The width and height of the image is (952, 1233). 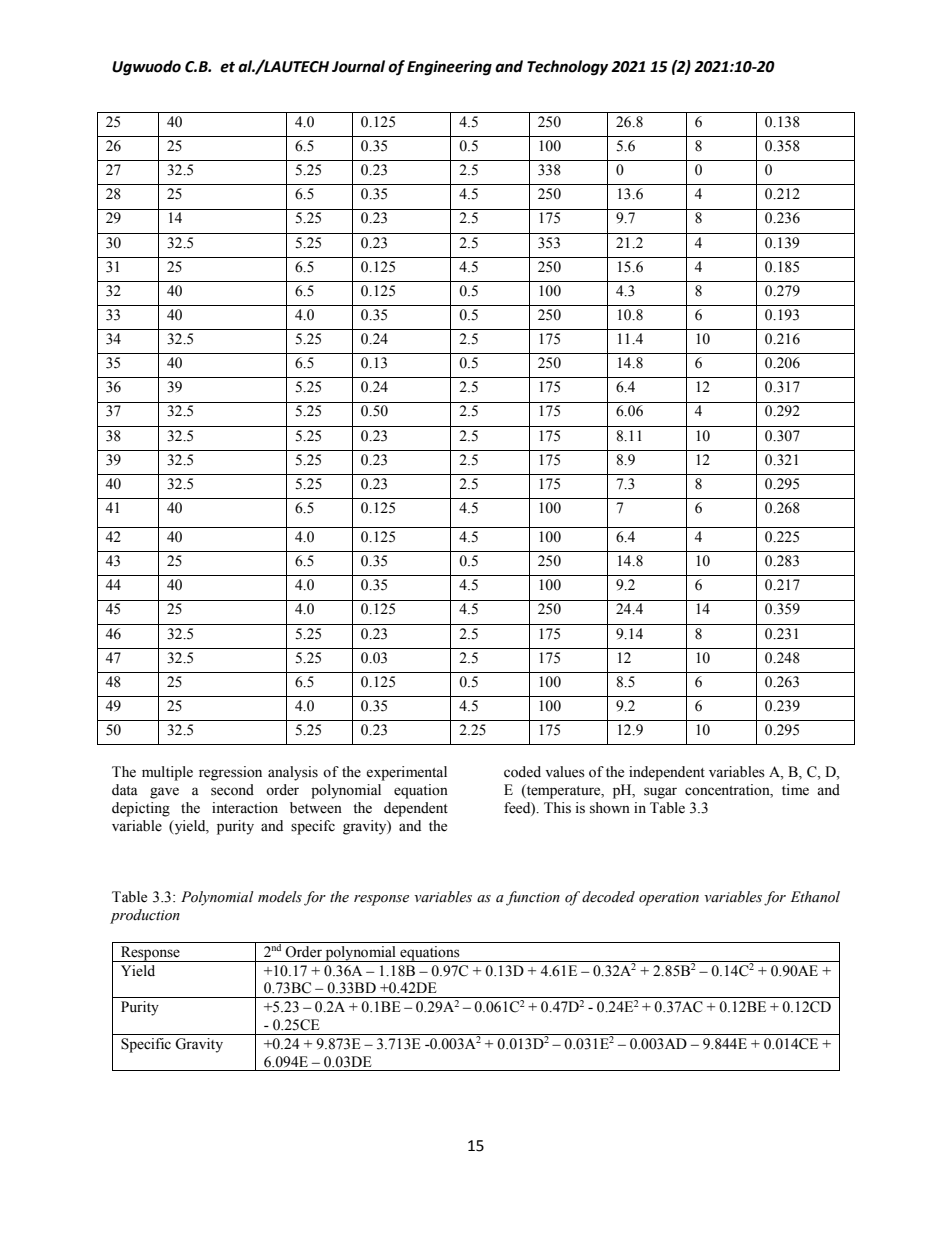 I want to click on Engineering, so click(x=449, y=68).
